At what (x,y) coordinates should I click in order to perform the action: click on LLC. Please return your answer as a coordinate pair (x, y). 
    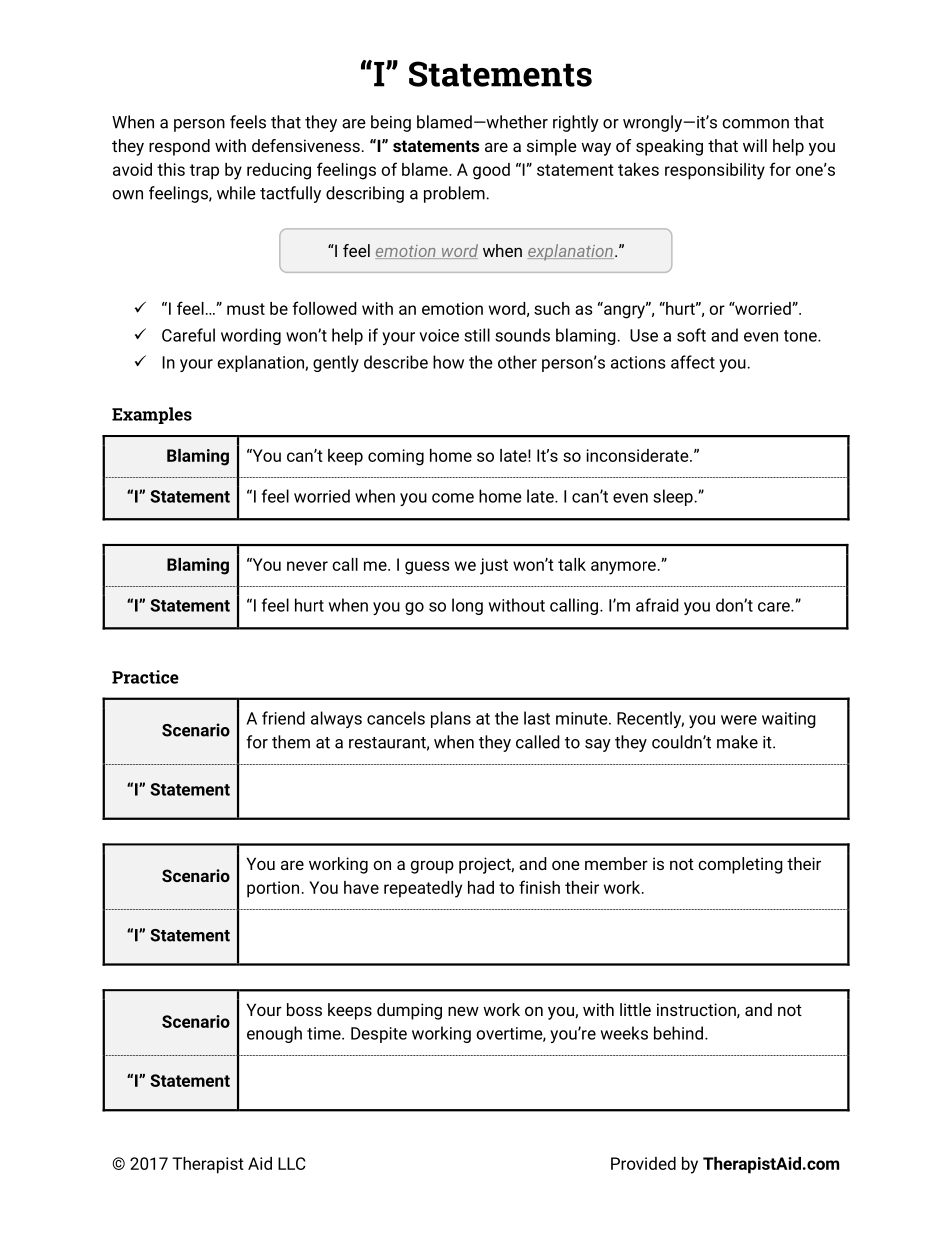
    Looking at the image, I should click on (292, 1163).
